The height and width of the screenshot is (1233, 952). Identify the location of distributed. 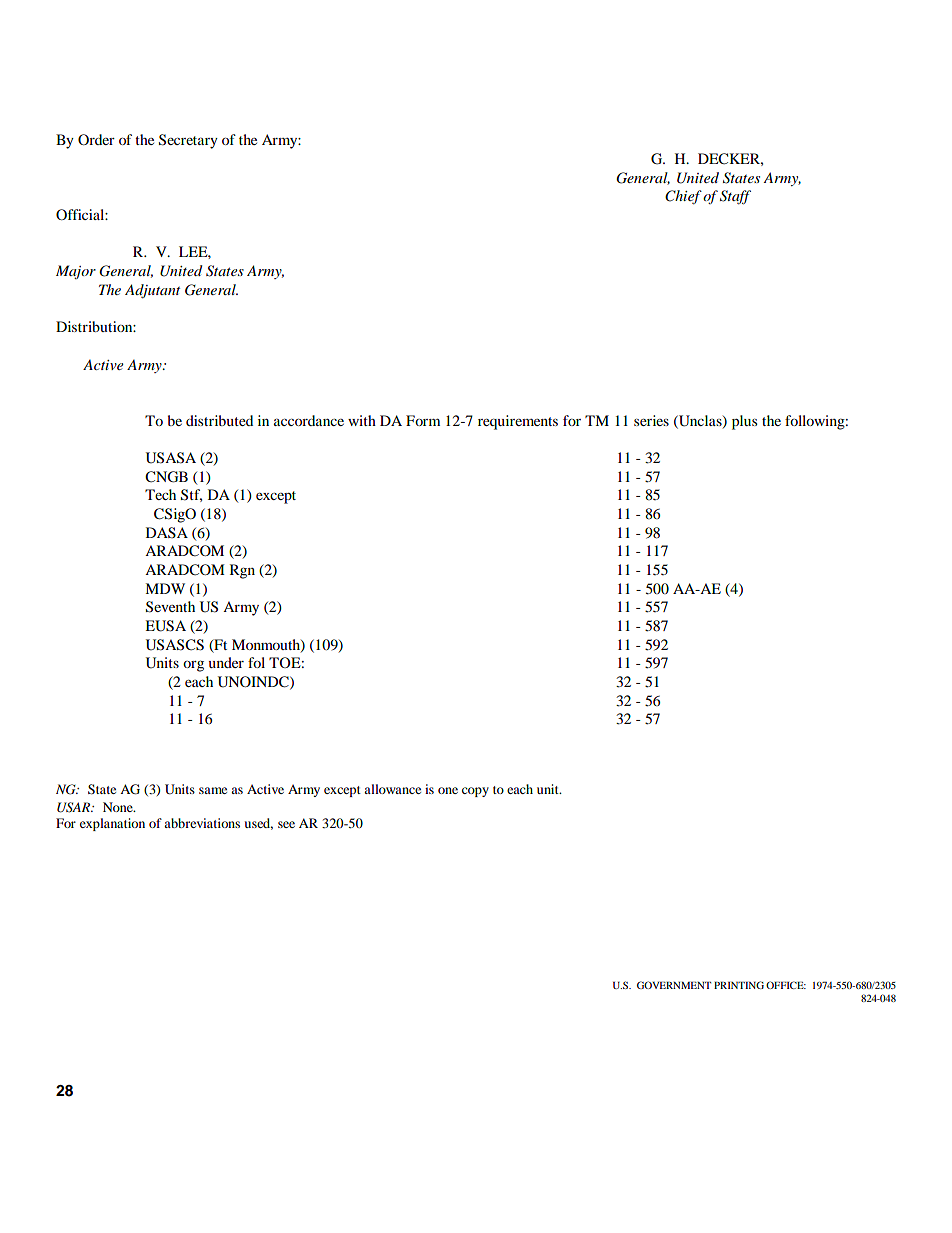
(219, 420).
